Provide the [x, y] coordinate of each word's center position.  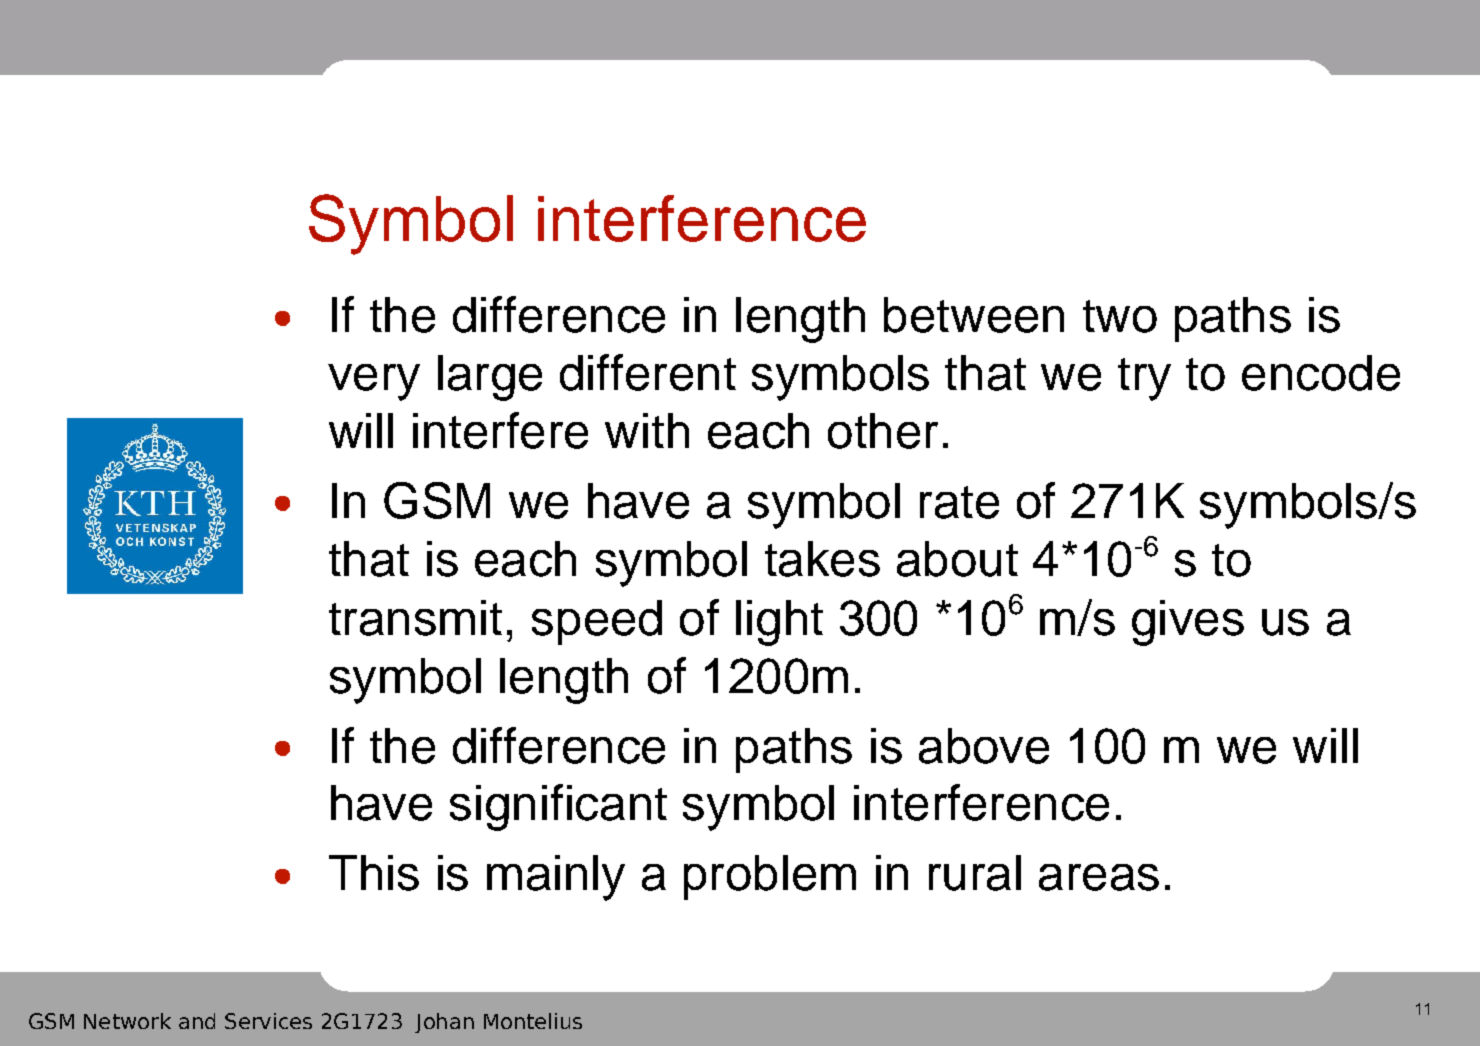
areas [1099, 877]
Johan [444, 1023]
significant [558, 807]
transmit [415, 618]
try [1144, 379]
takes [822, 559]
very [374, 382]
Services [268, 1021]
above [984, 746]
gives [1188, 623]
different [648, 372]
